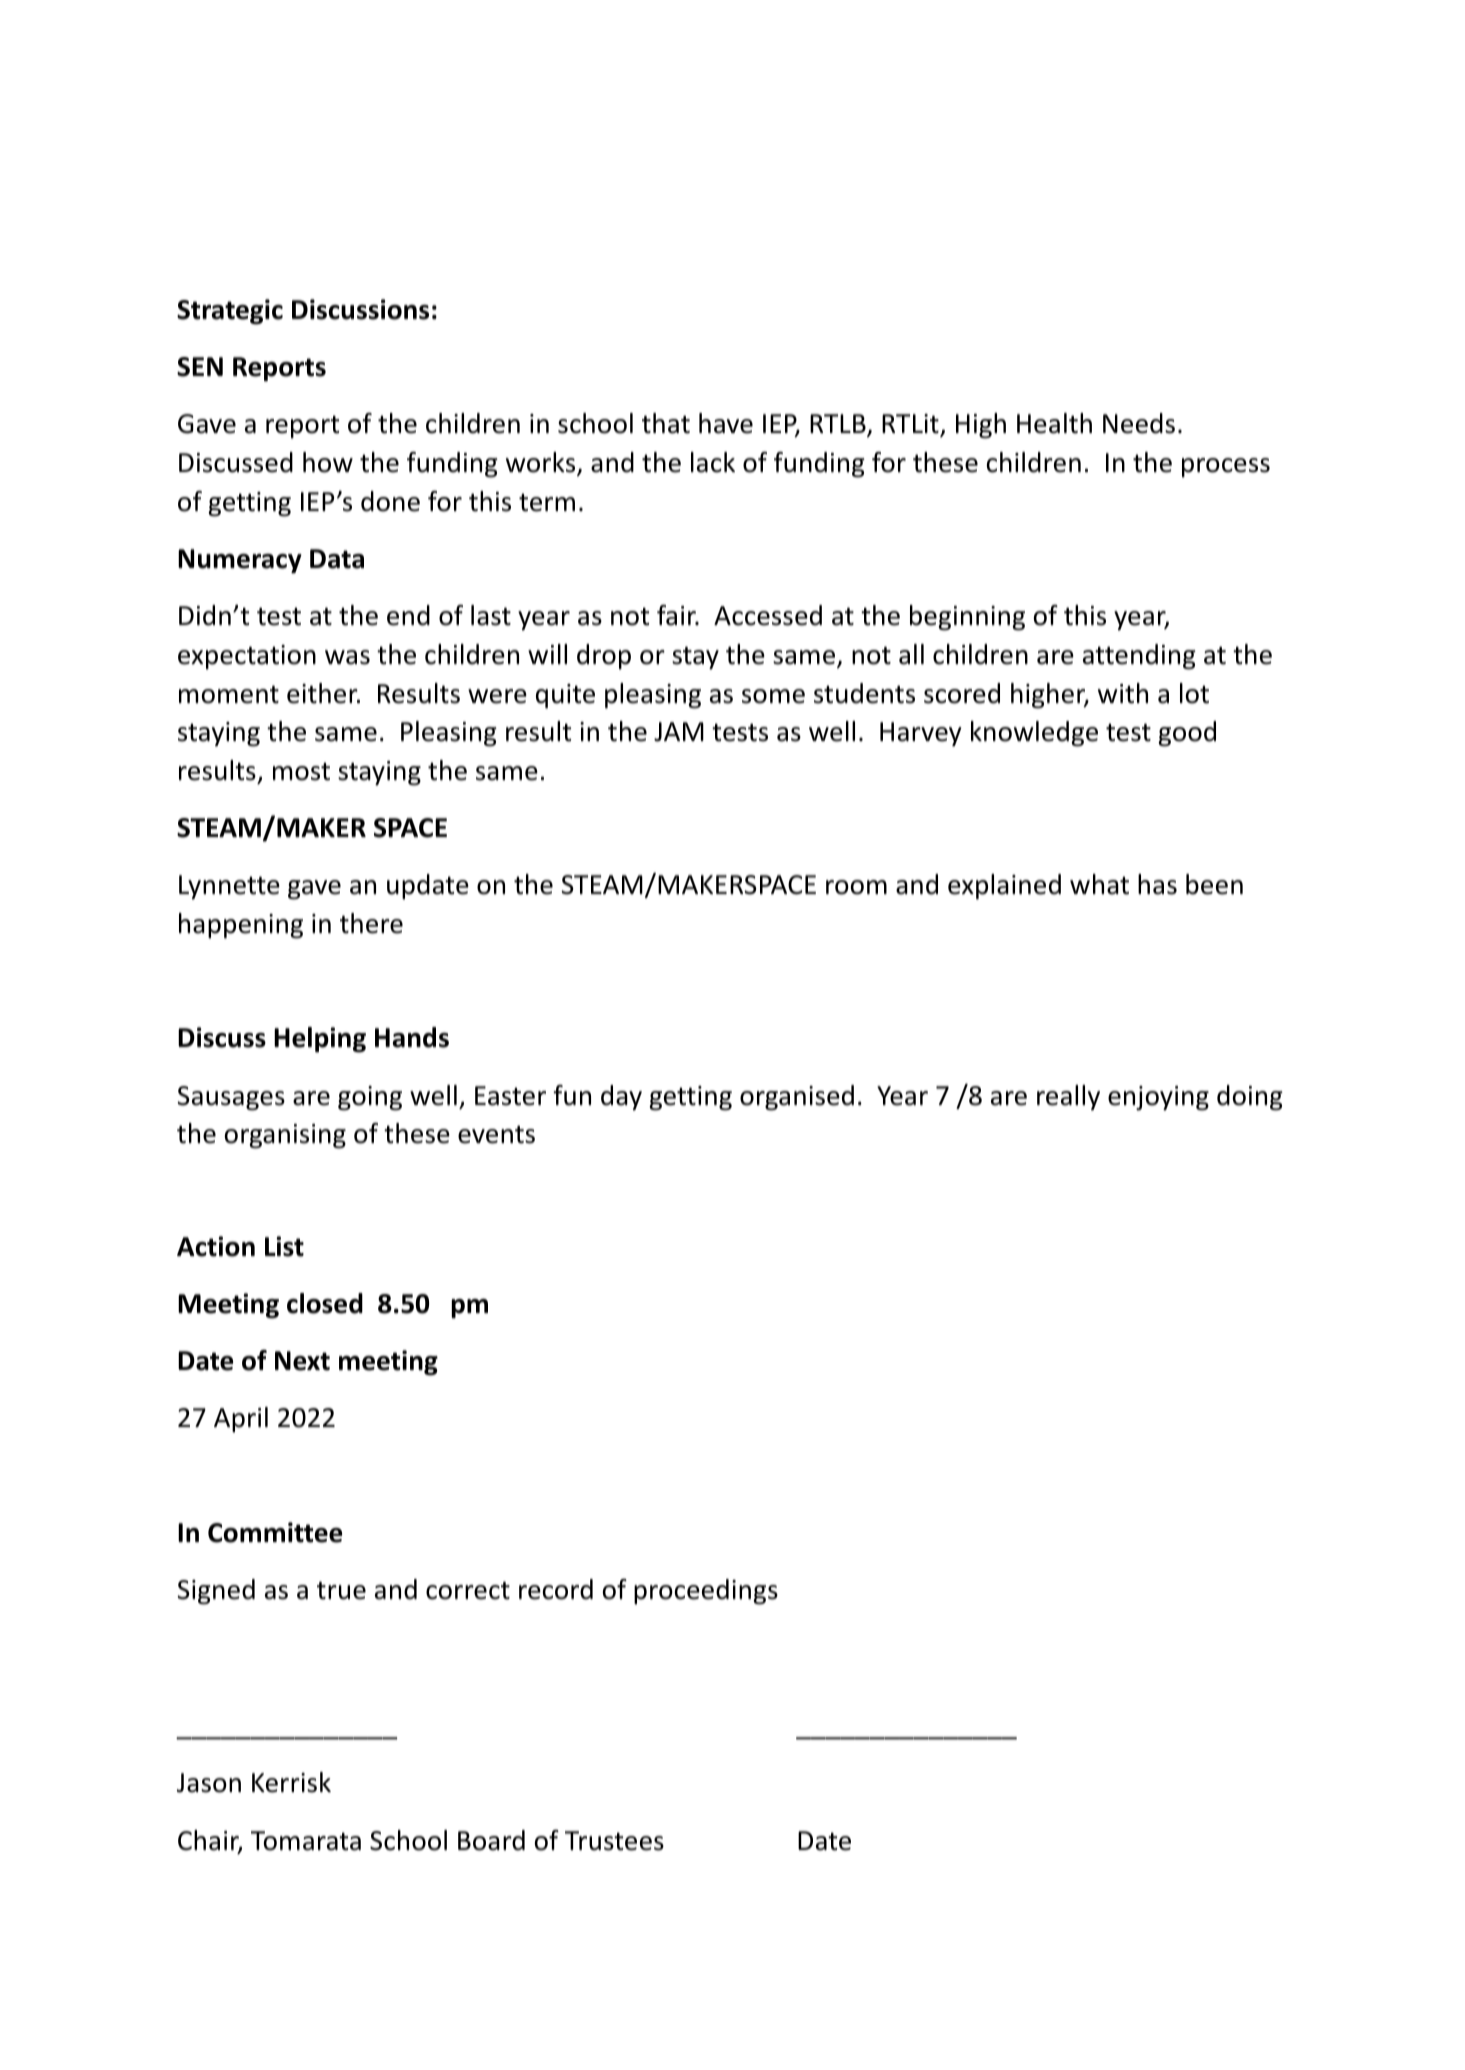  What do you see at coordinates (230, 312) in the screenshot?
I see `Strategic` at bounding box center [230, 312].
